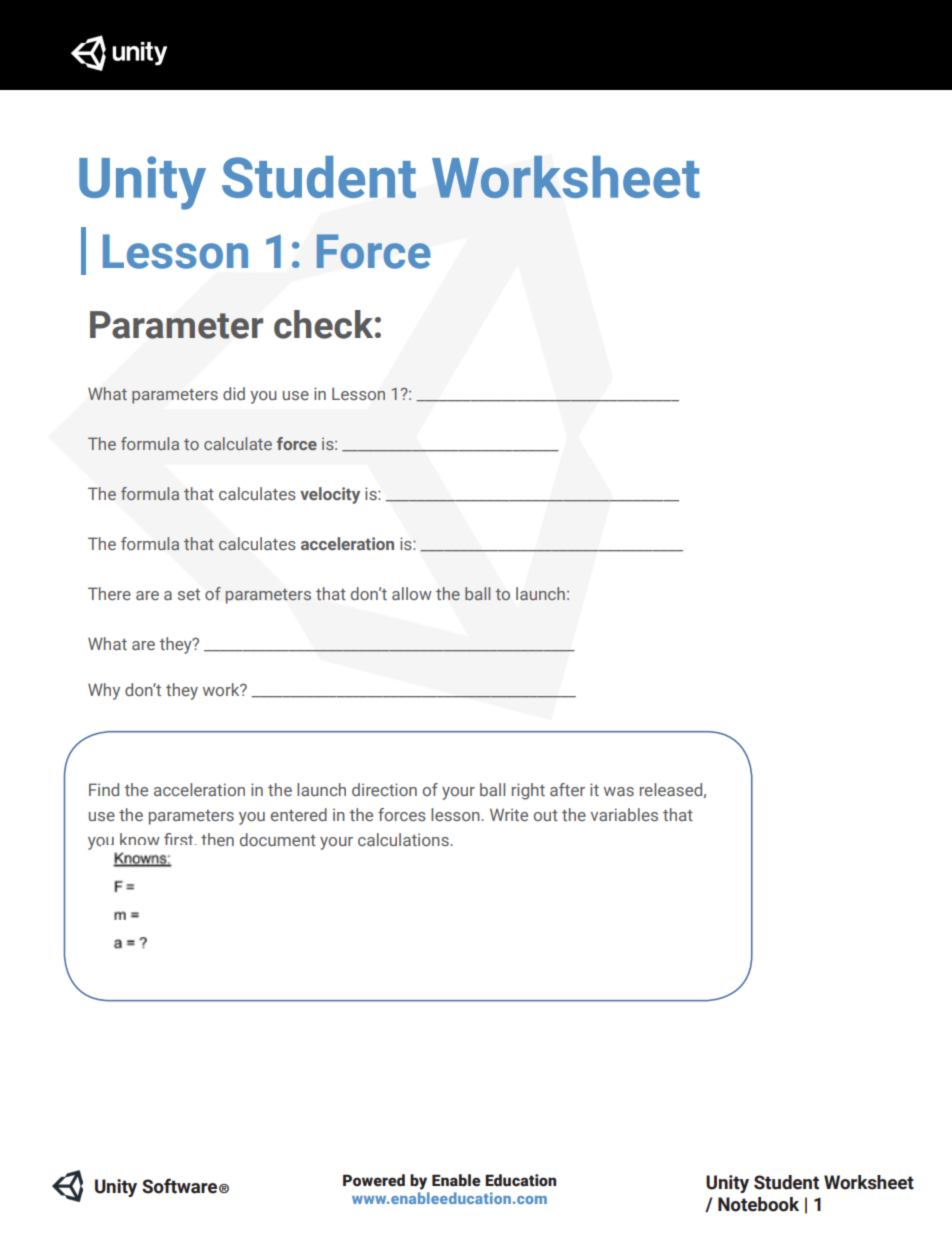  What do you see at coordinates (412, 593) in the image?
I see `allow` at bounding box center [412, 593].
